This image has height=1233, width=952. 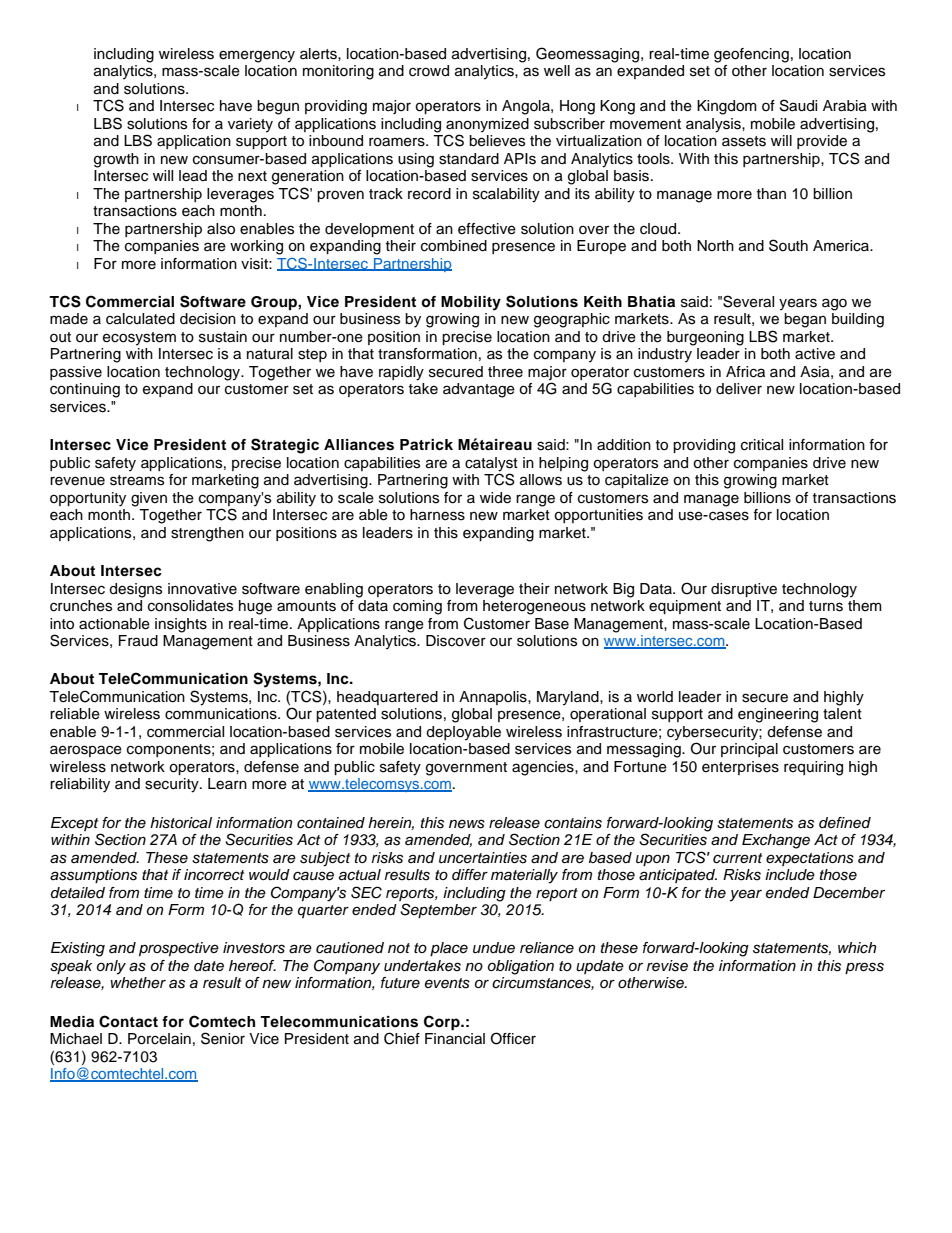 I want to click on disruptive, so click(x=744, y=590).
